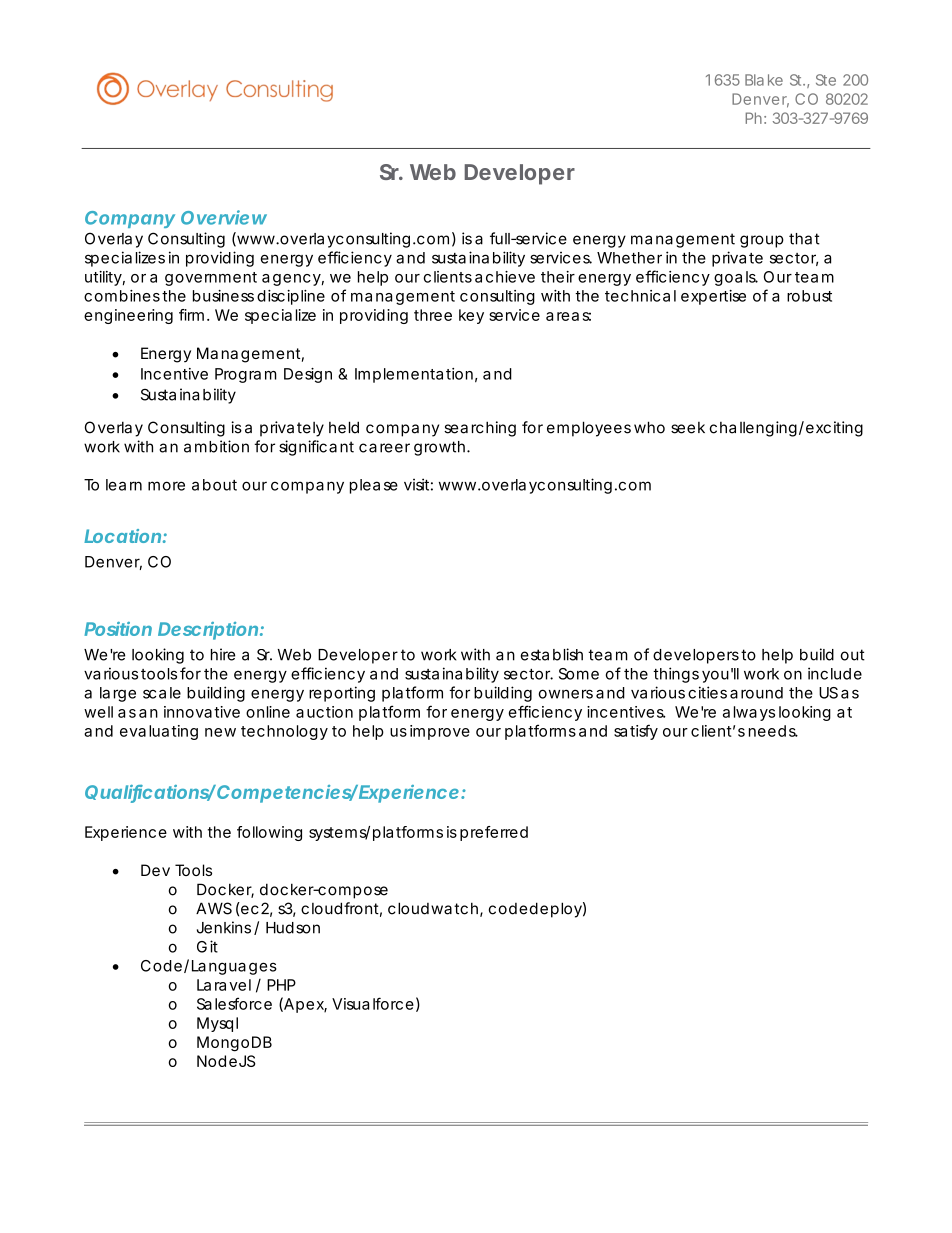 This screenshot has width=952, height=1233. I want to click on about, so click(214, 485).
